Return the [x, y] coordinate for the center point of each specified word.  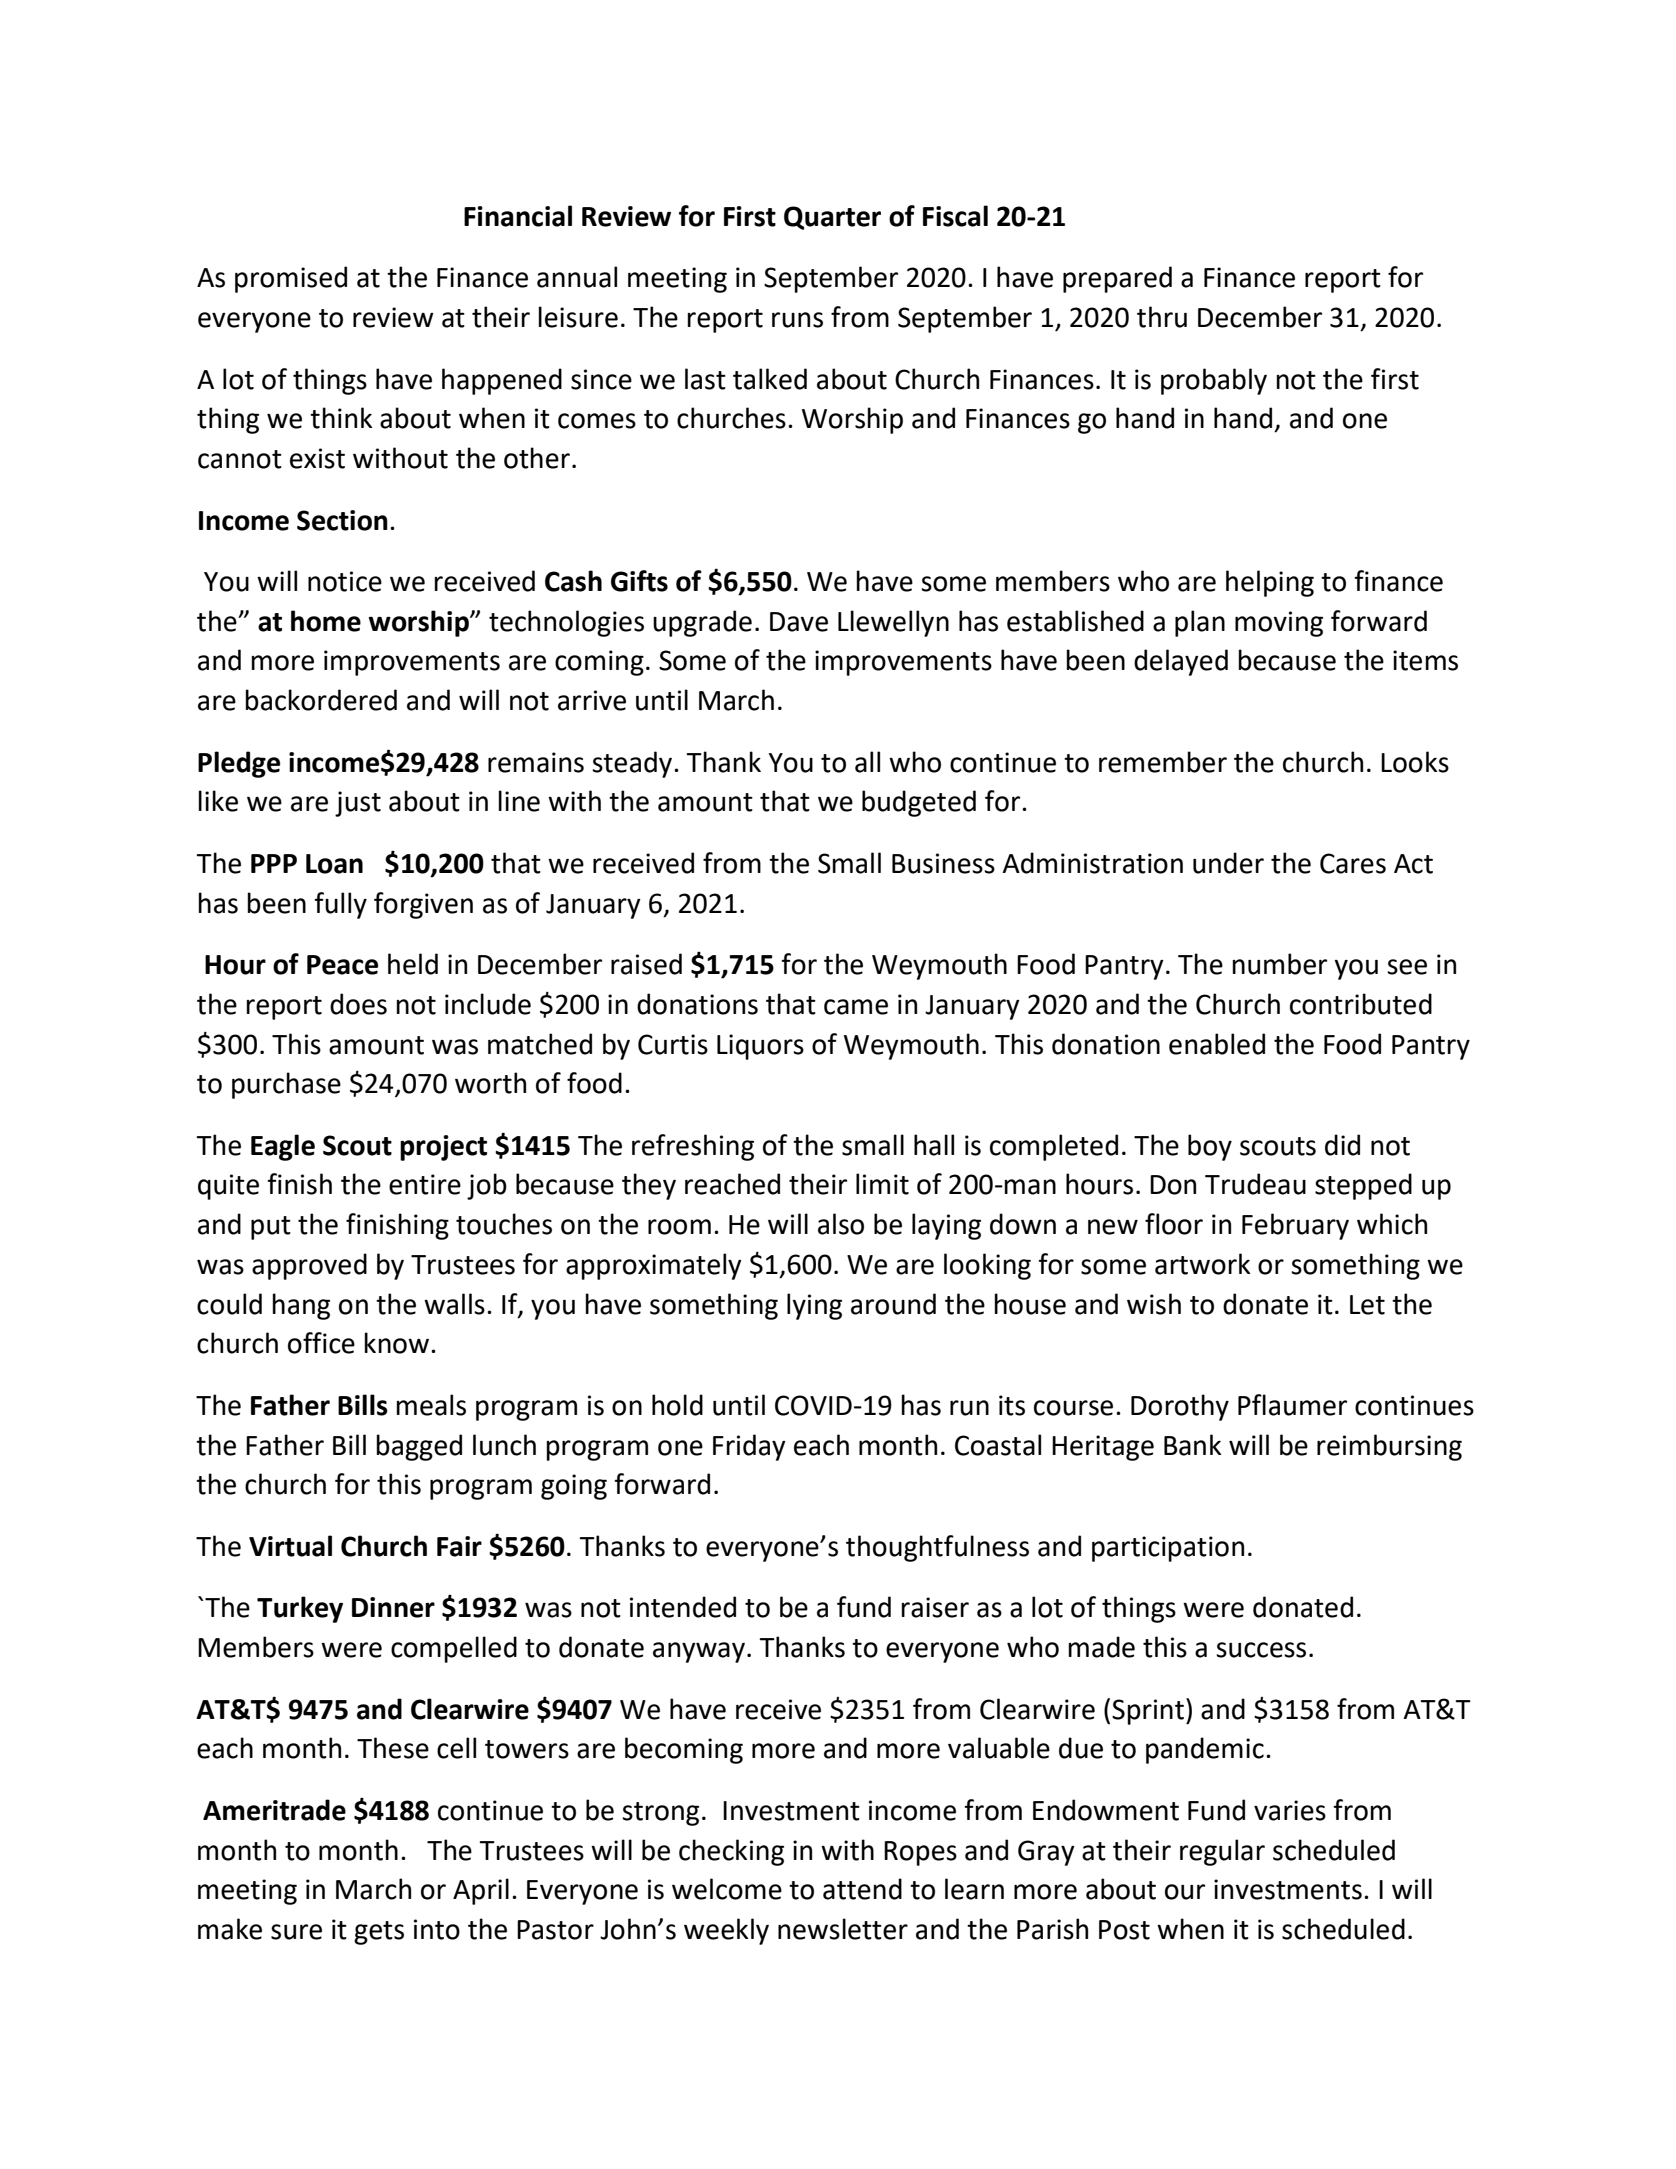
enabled [1217, 1044]
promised [291, 279]
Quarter [832, 218]
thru [1162, 317]
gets [379, 1933]
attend [862, 1889]
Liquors [760, 1047]
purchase [286, 1085]
